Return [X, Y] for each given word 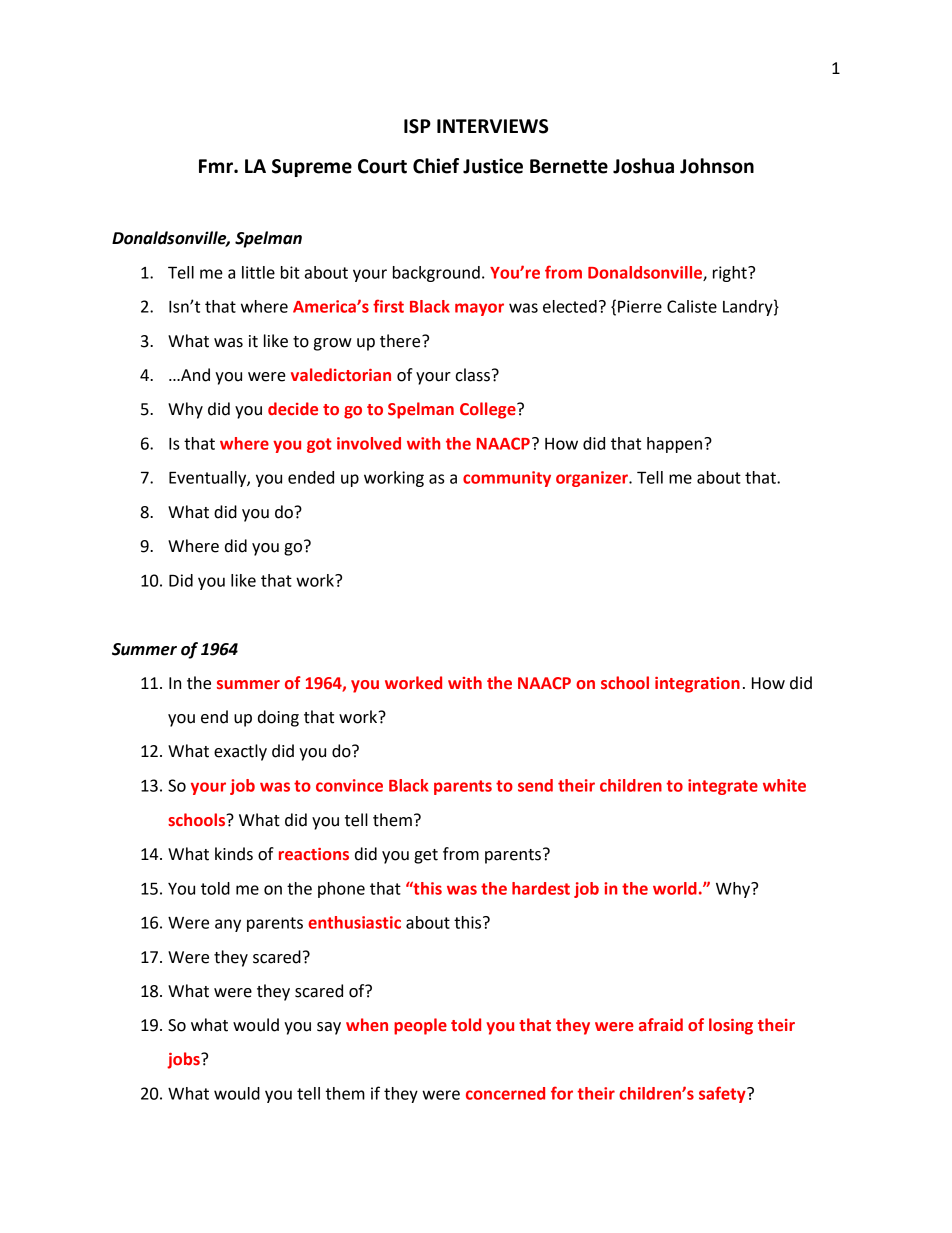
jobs [184, 1060]
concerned [505, 1093]
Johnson [717, 166]
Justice [493, 166]
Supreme [312, 168]
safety [723, 1094]
